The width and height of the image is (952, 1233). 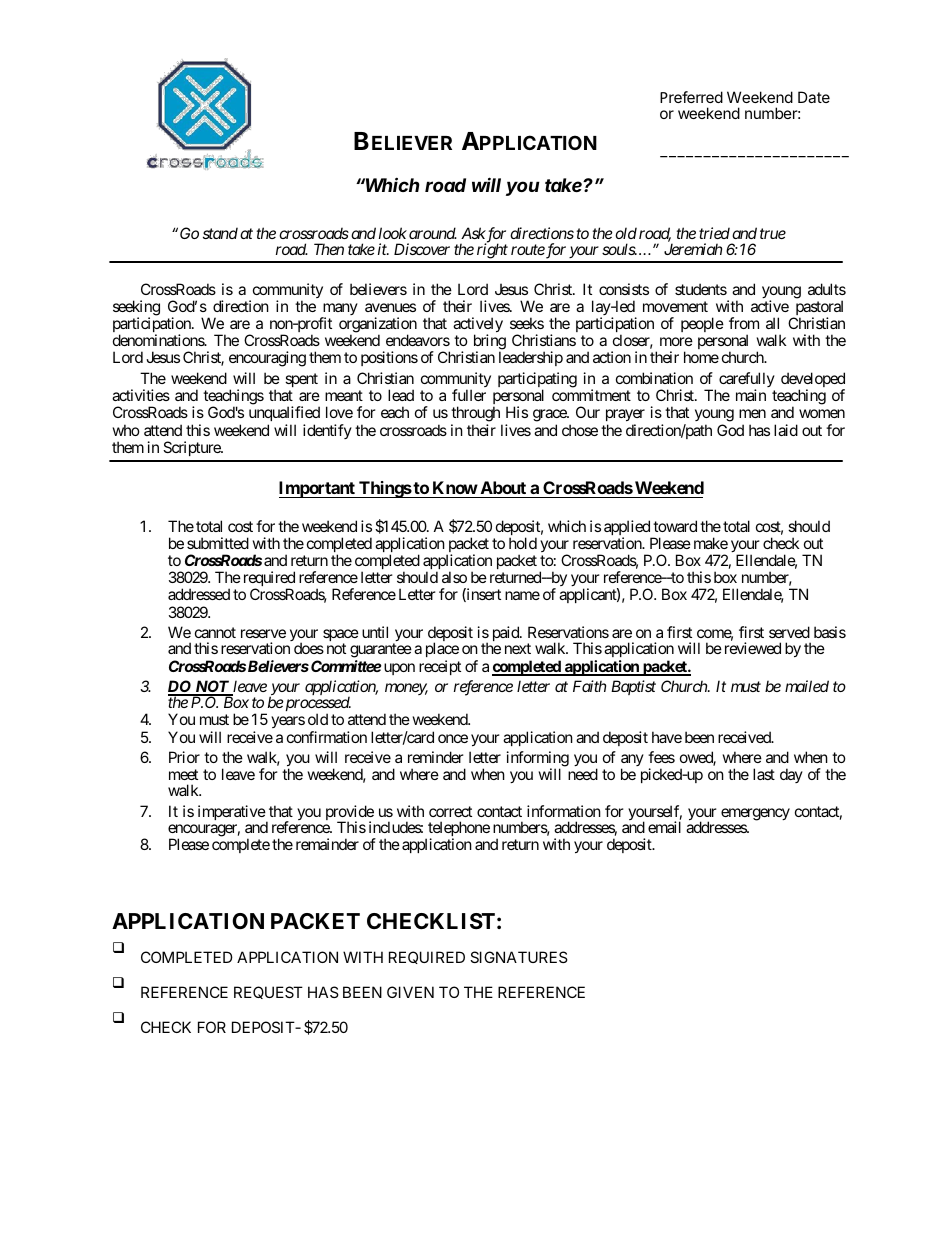 I want to click on email, so click(x=664, y=827).
